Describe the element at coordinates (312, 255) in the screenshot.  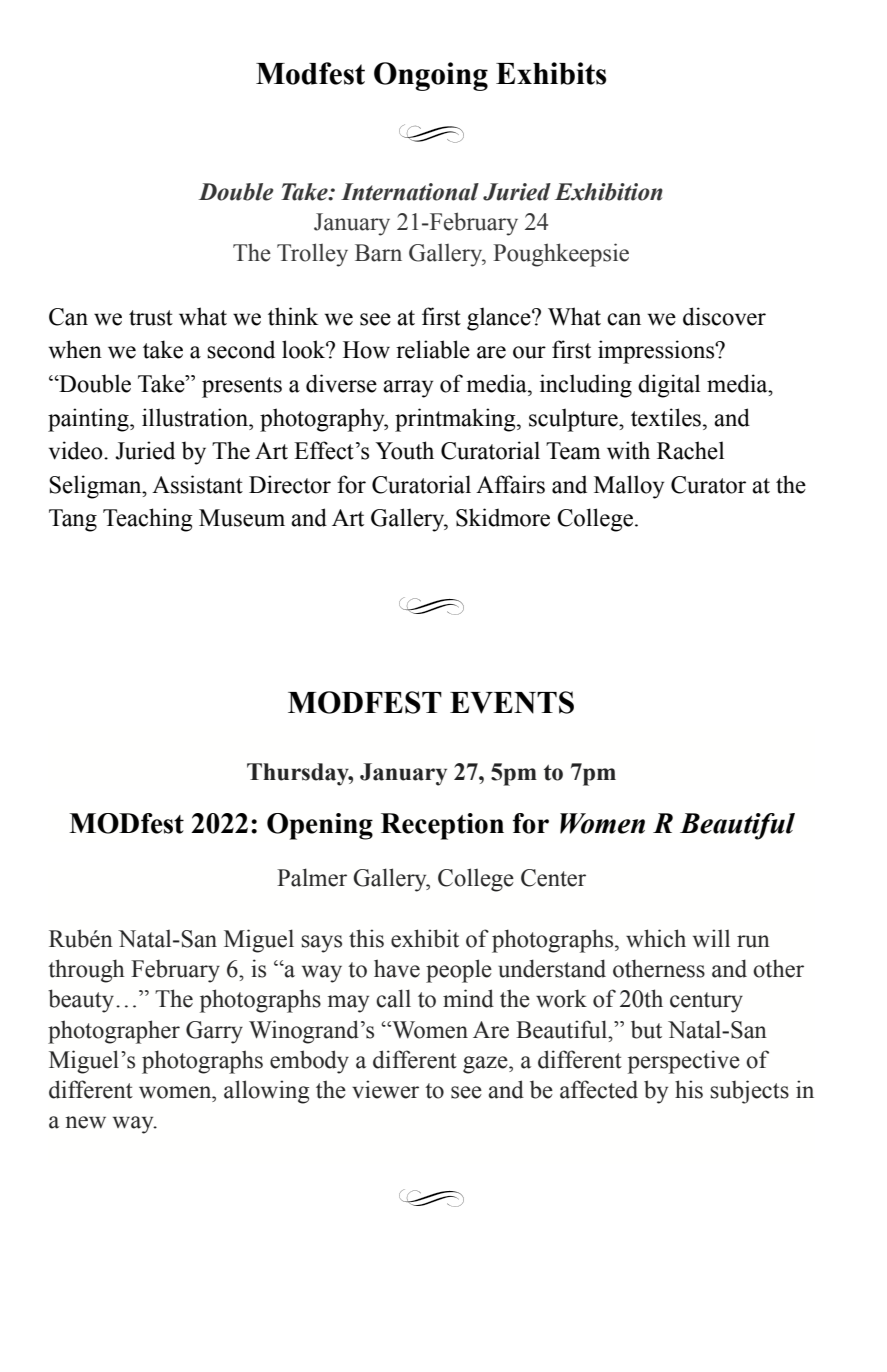
I see `Trolley` at that location.
